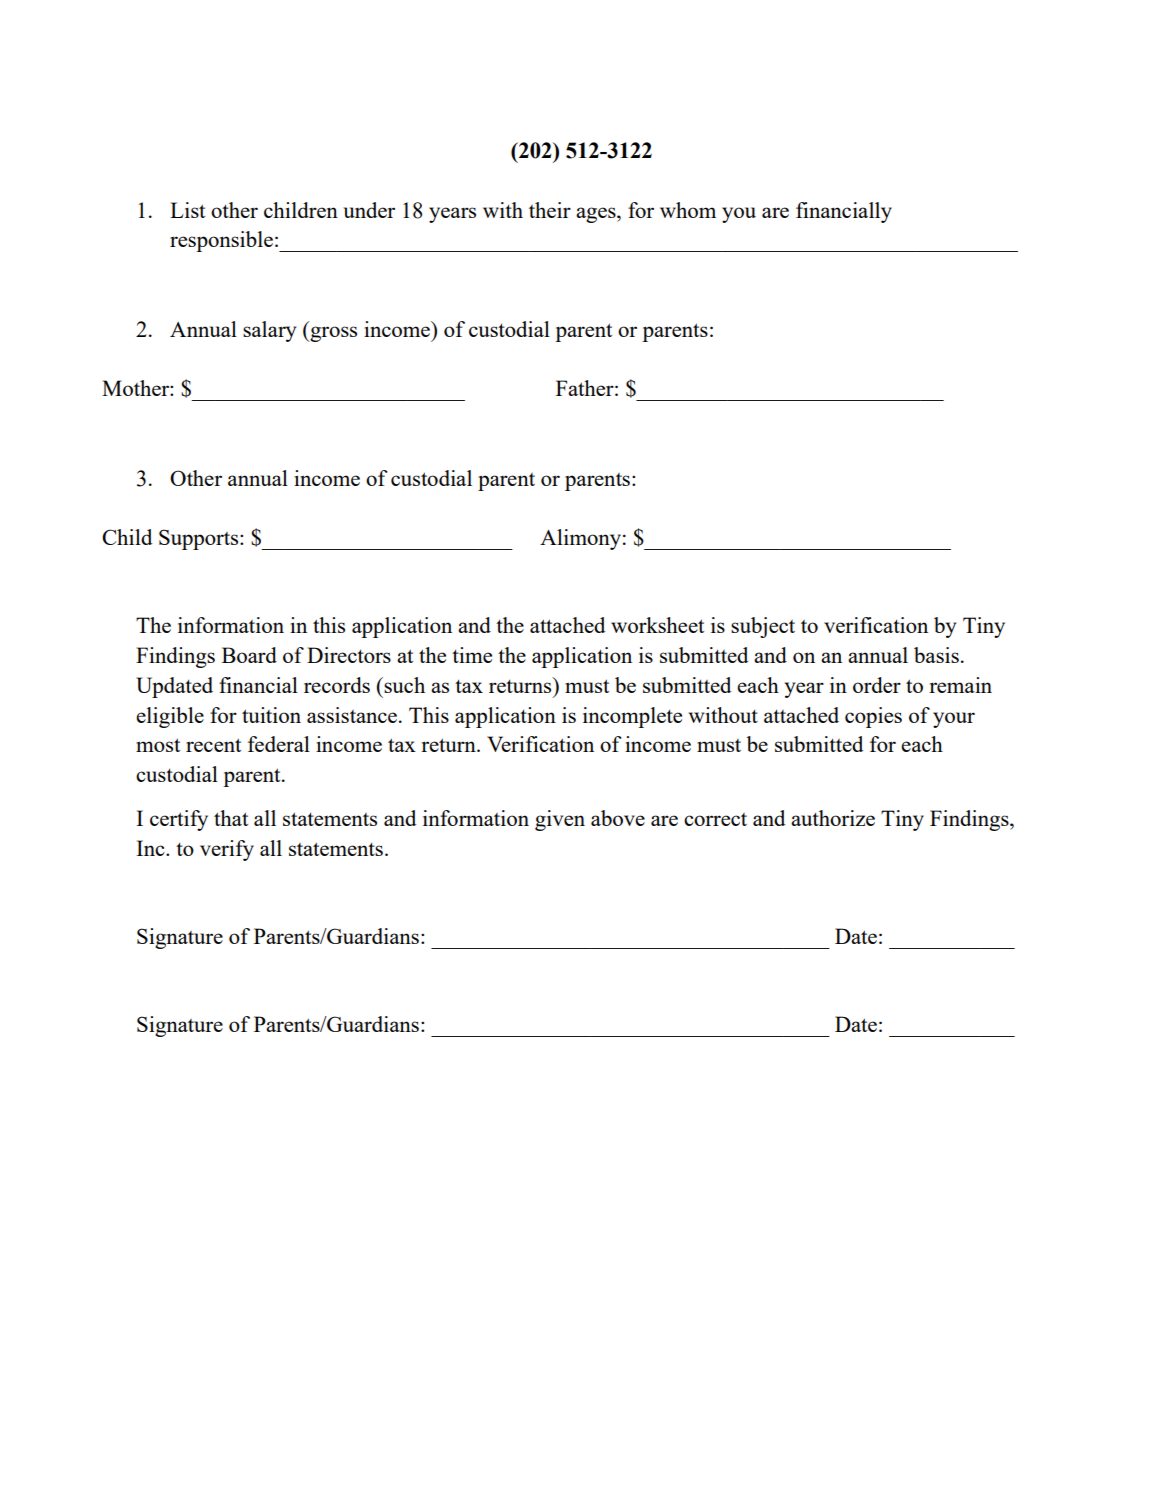  What do you see at coordinates (550, 210) in the screenshot?
I see `their` at bounding box center [550, 210].
